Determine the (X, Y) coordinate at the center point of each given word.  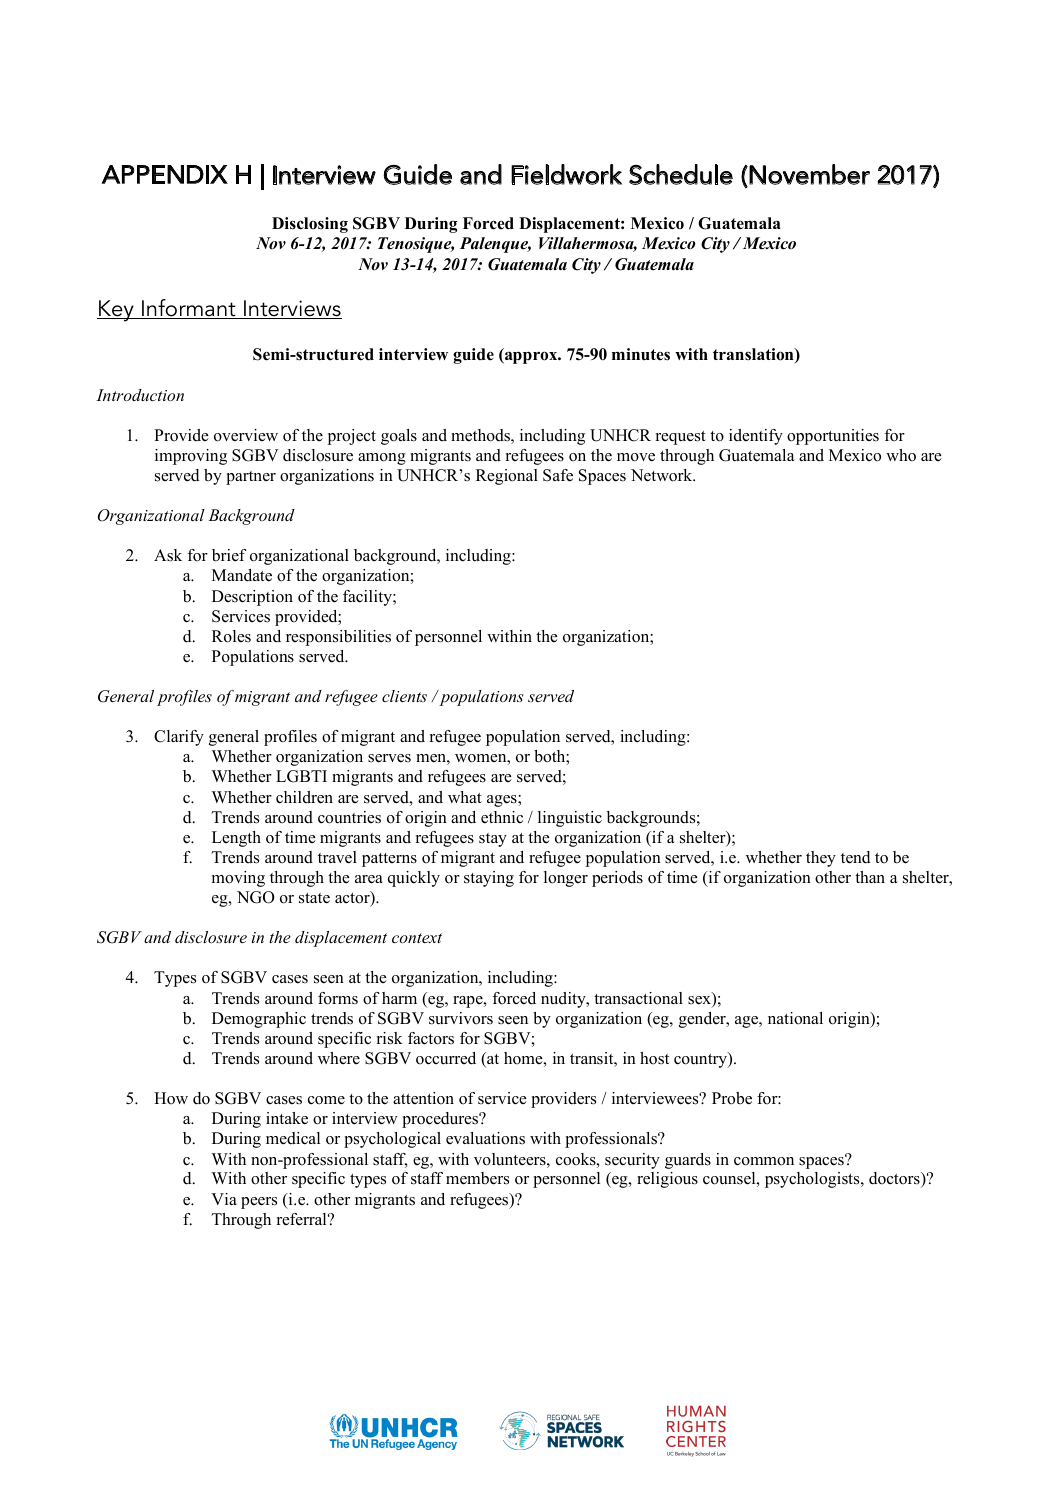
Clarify (179, 738)
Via (224, 1199)
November (809, 174)
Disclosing (310, 225)
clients (404, 696)
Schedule (681, 174)
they (821, 859)
